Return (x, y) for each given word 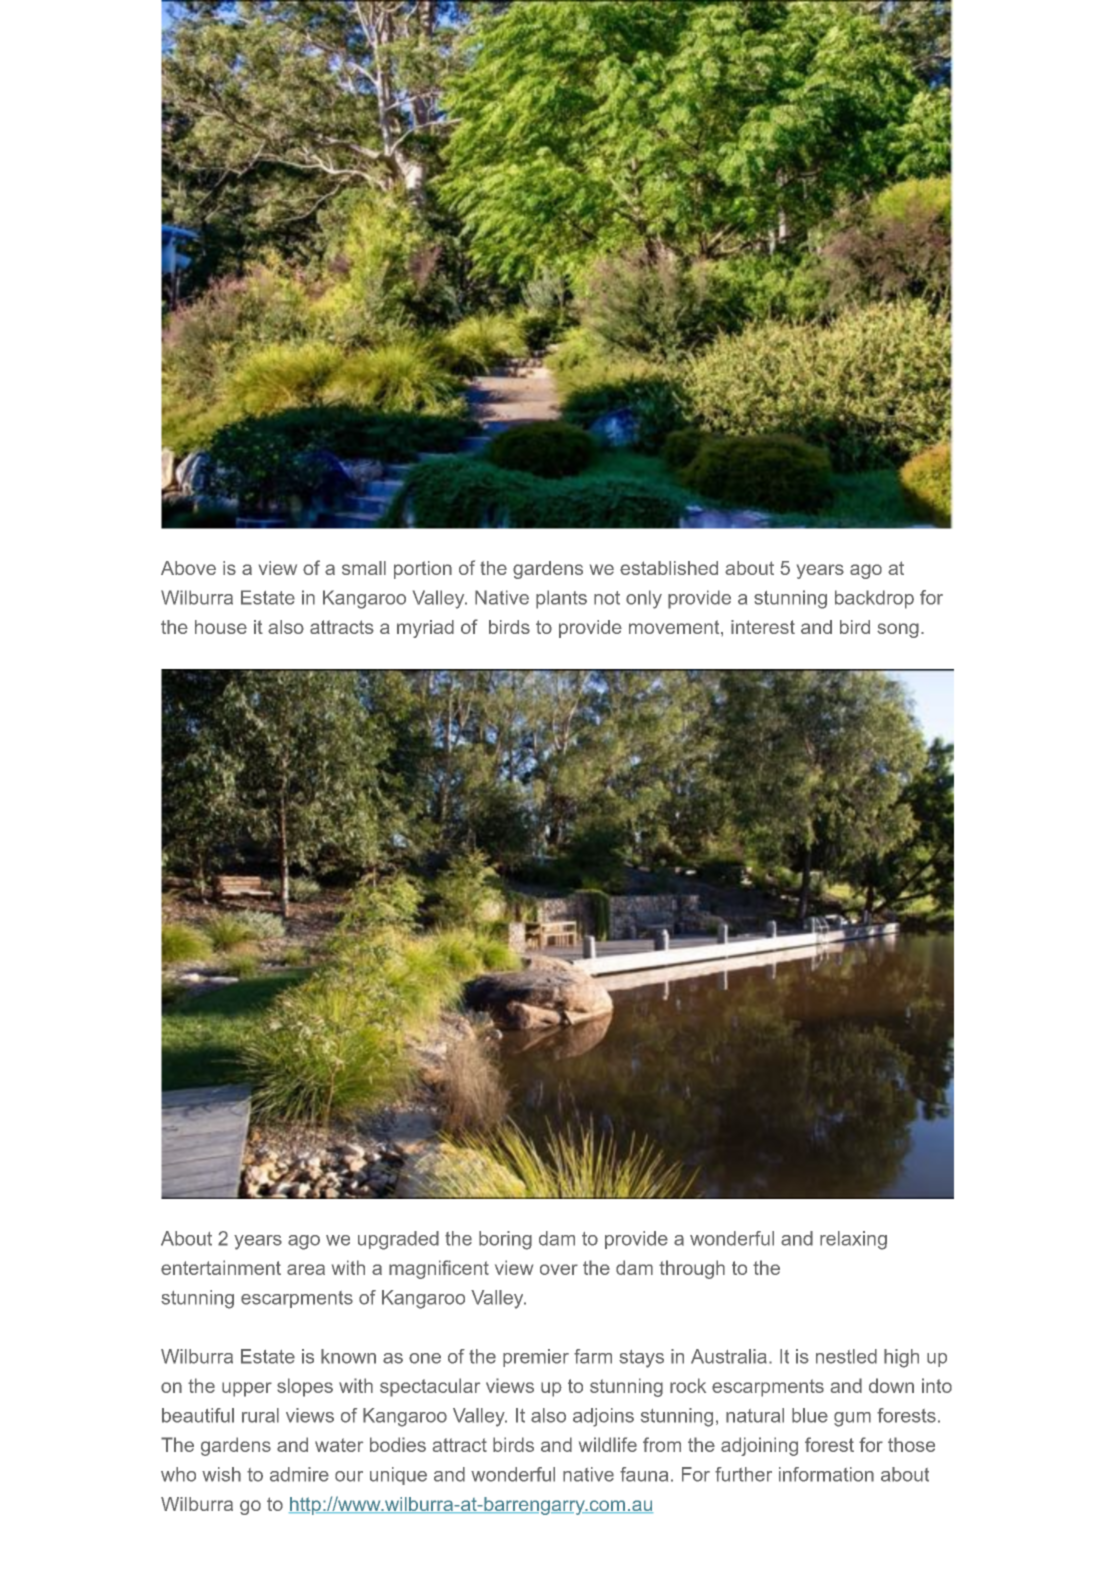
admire (299, 1474)
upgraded (398, 1240)
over (559, 1269)
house (221, 627)
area (306, 1269)
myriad (425, 629)
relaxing (853, 1240)
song (898, 630)
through (692, 1269)
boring (505, 1240)
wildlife (608, 1444)
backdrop (874, 599)
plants (561, 599)
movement (675, 627)
